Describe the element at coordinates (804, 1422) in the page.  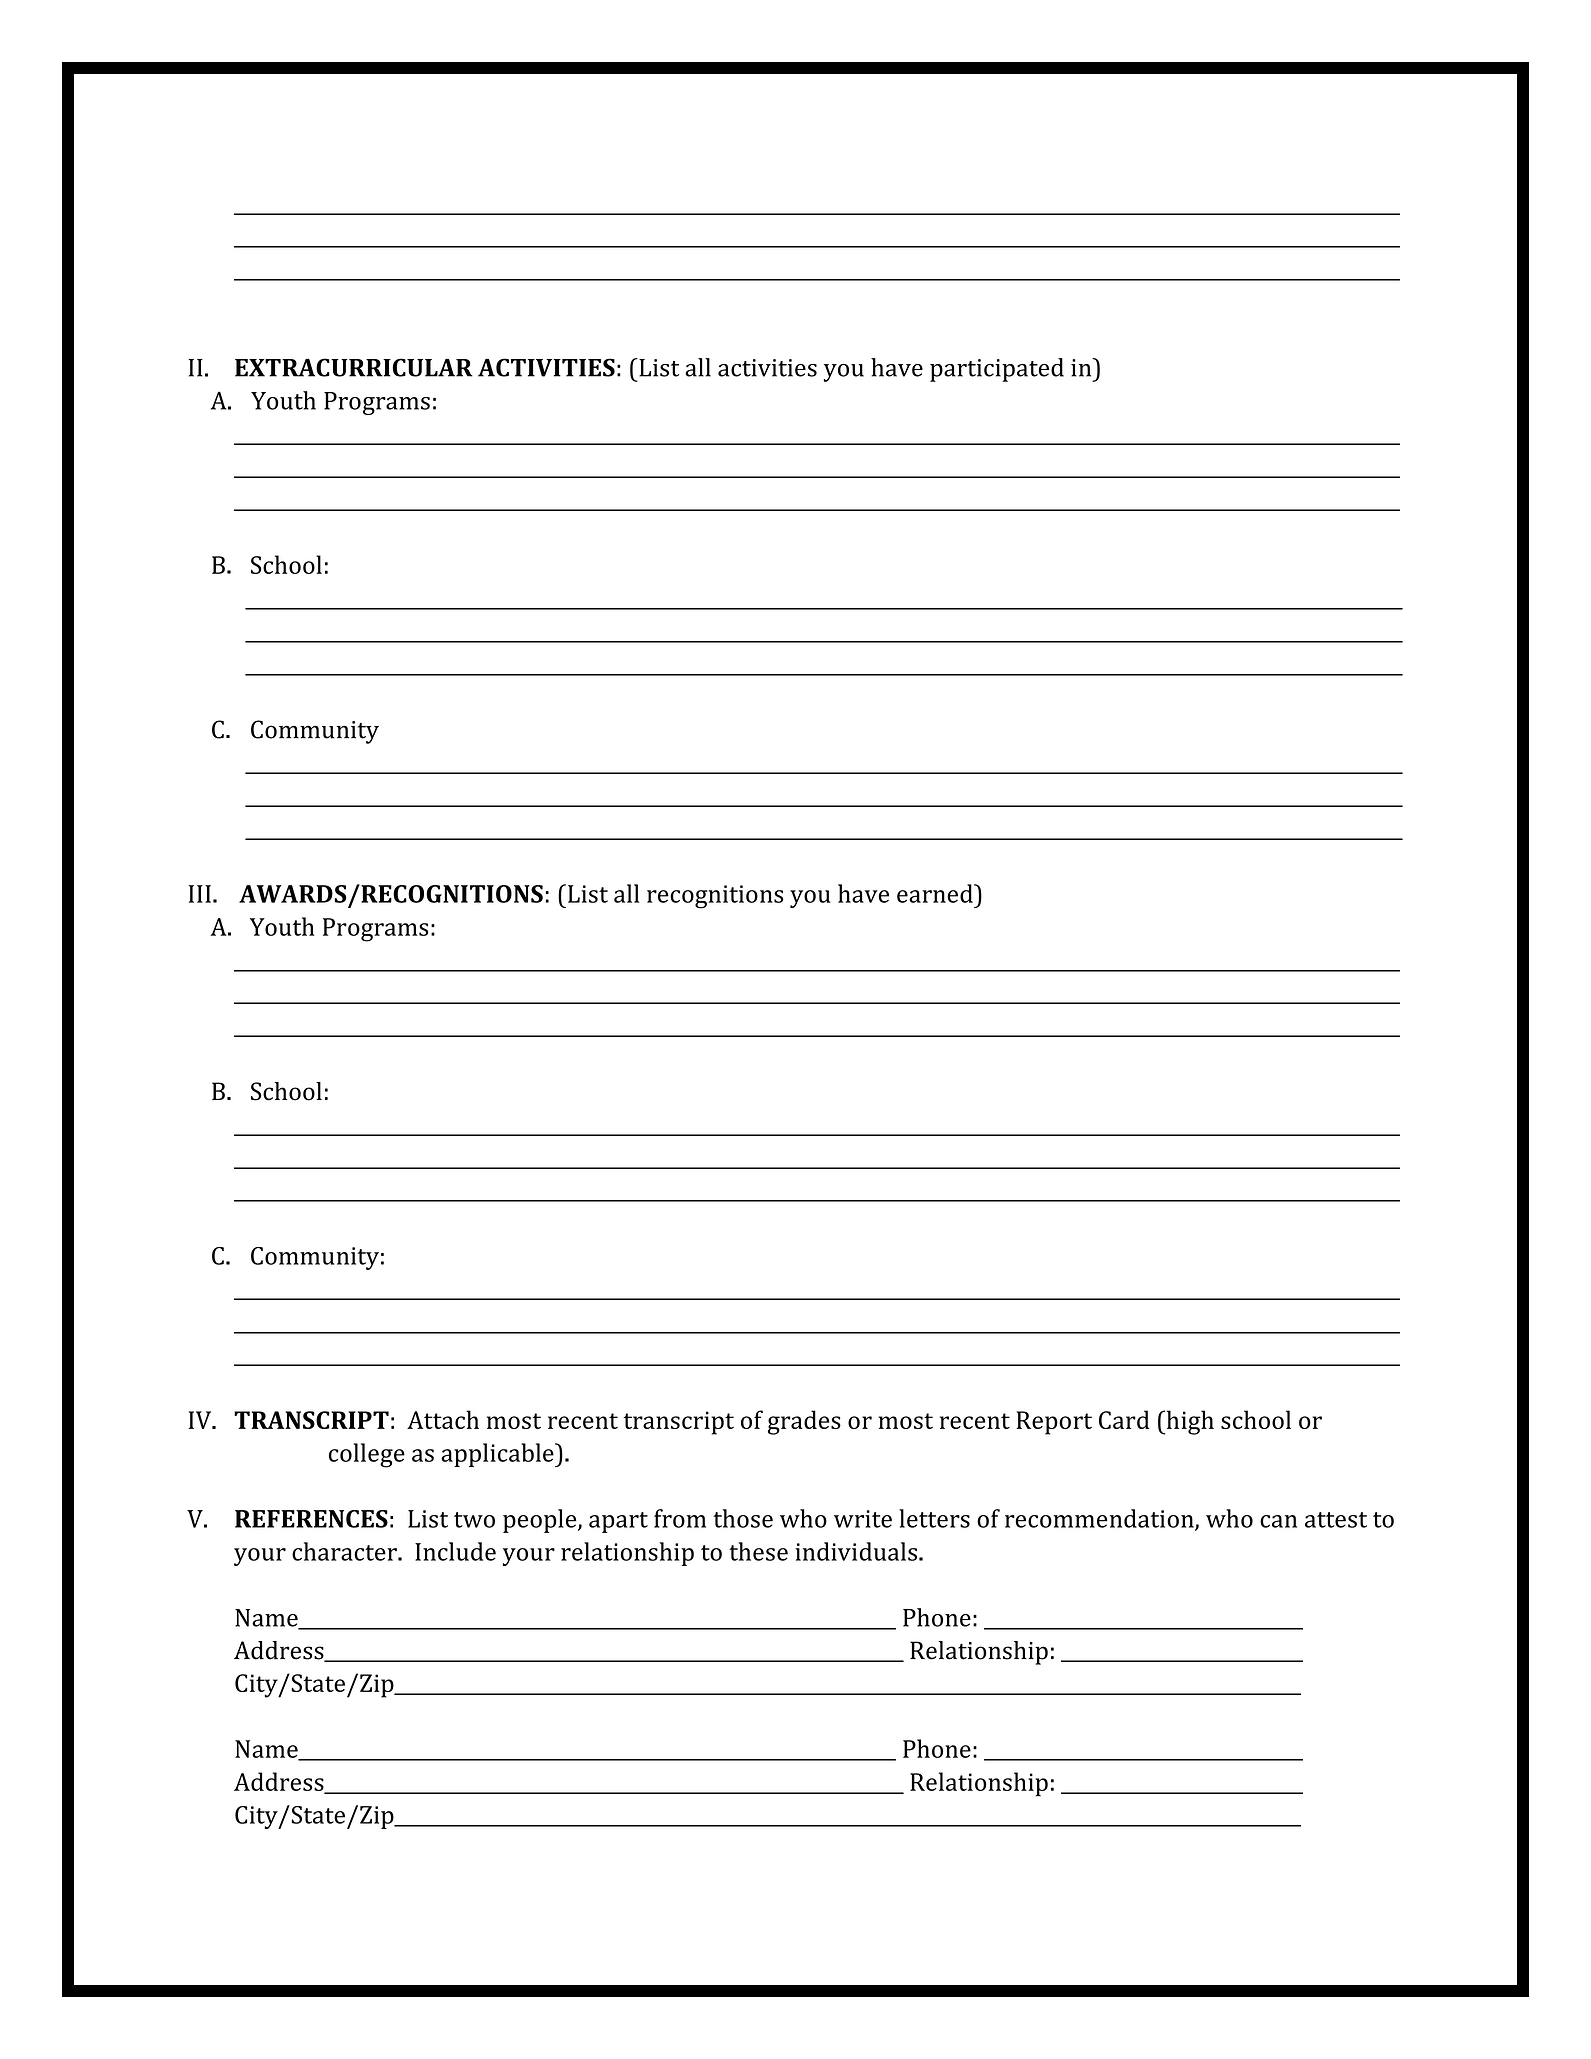
I see `grades` at that location.
